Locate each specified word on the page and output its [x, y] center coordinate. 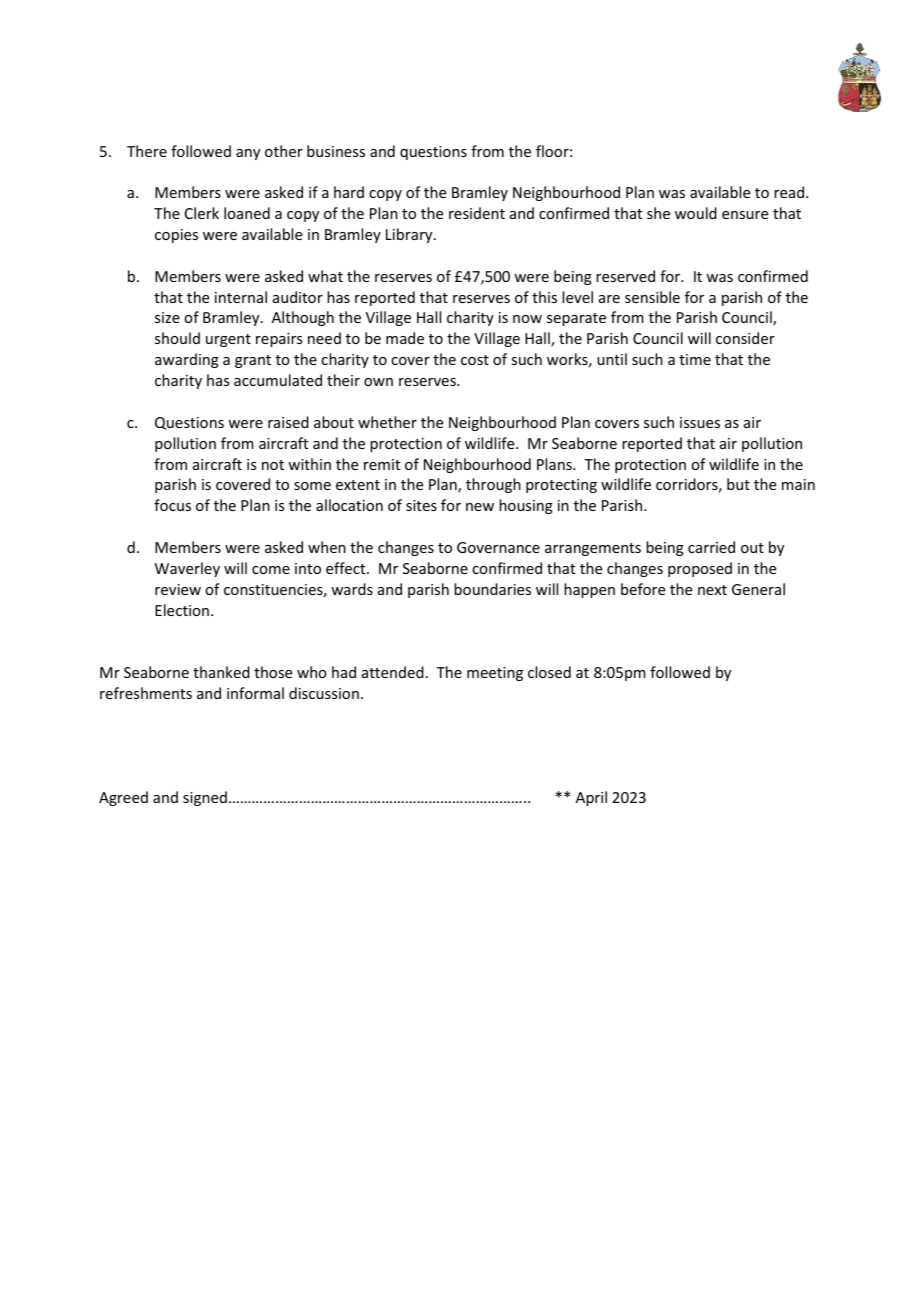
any [248, 154]
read [790, 192]
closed [549, 672]
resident [477, 213]
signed [205, 798]
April [591, 798]
